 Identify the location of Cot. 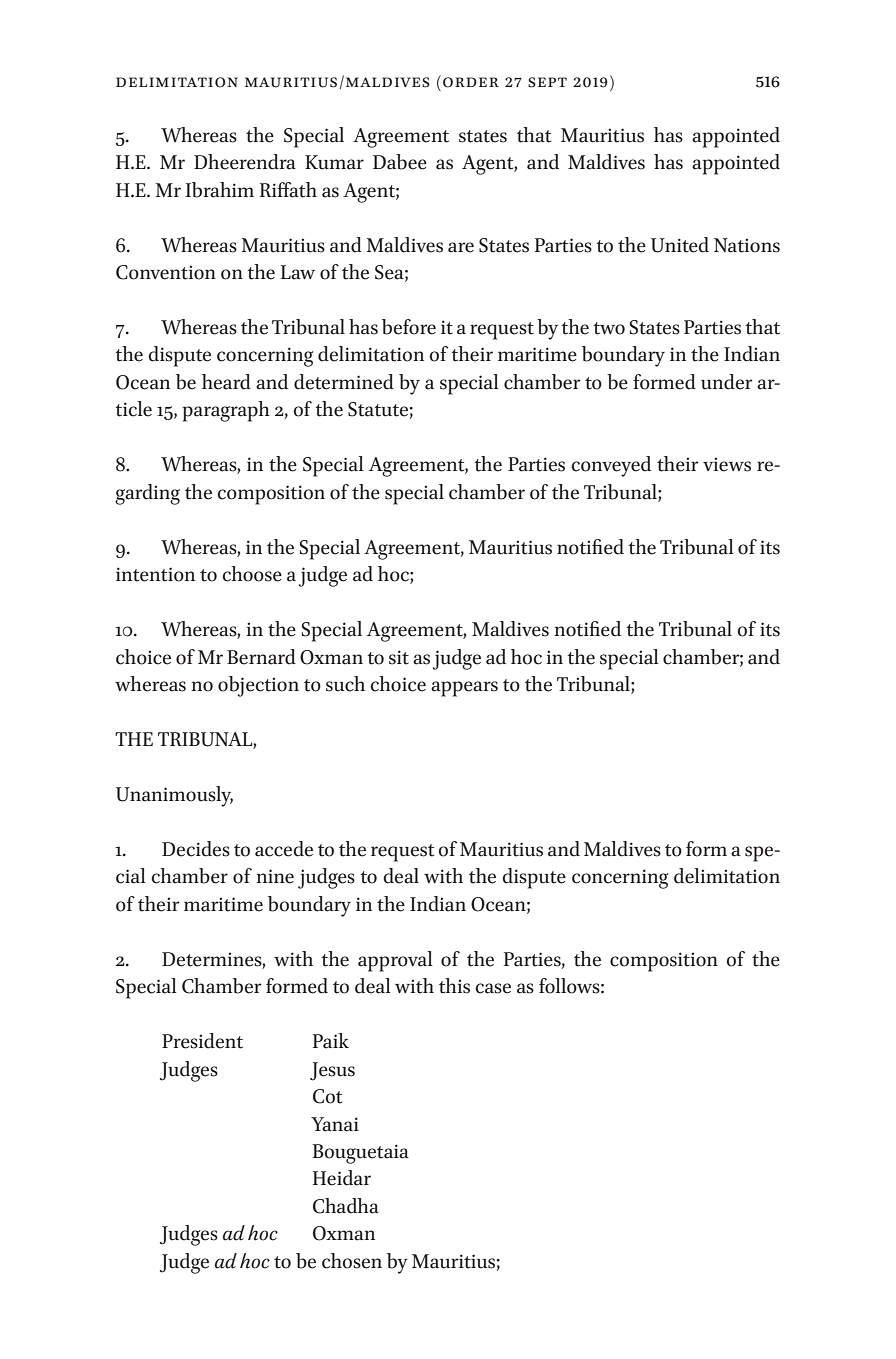
(327, 1096).
